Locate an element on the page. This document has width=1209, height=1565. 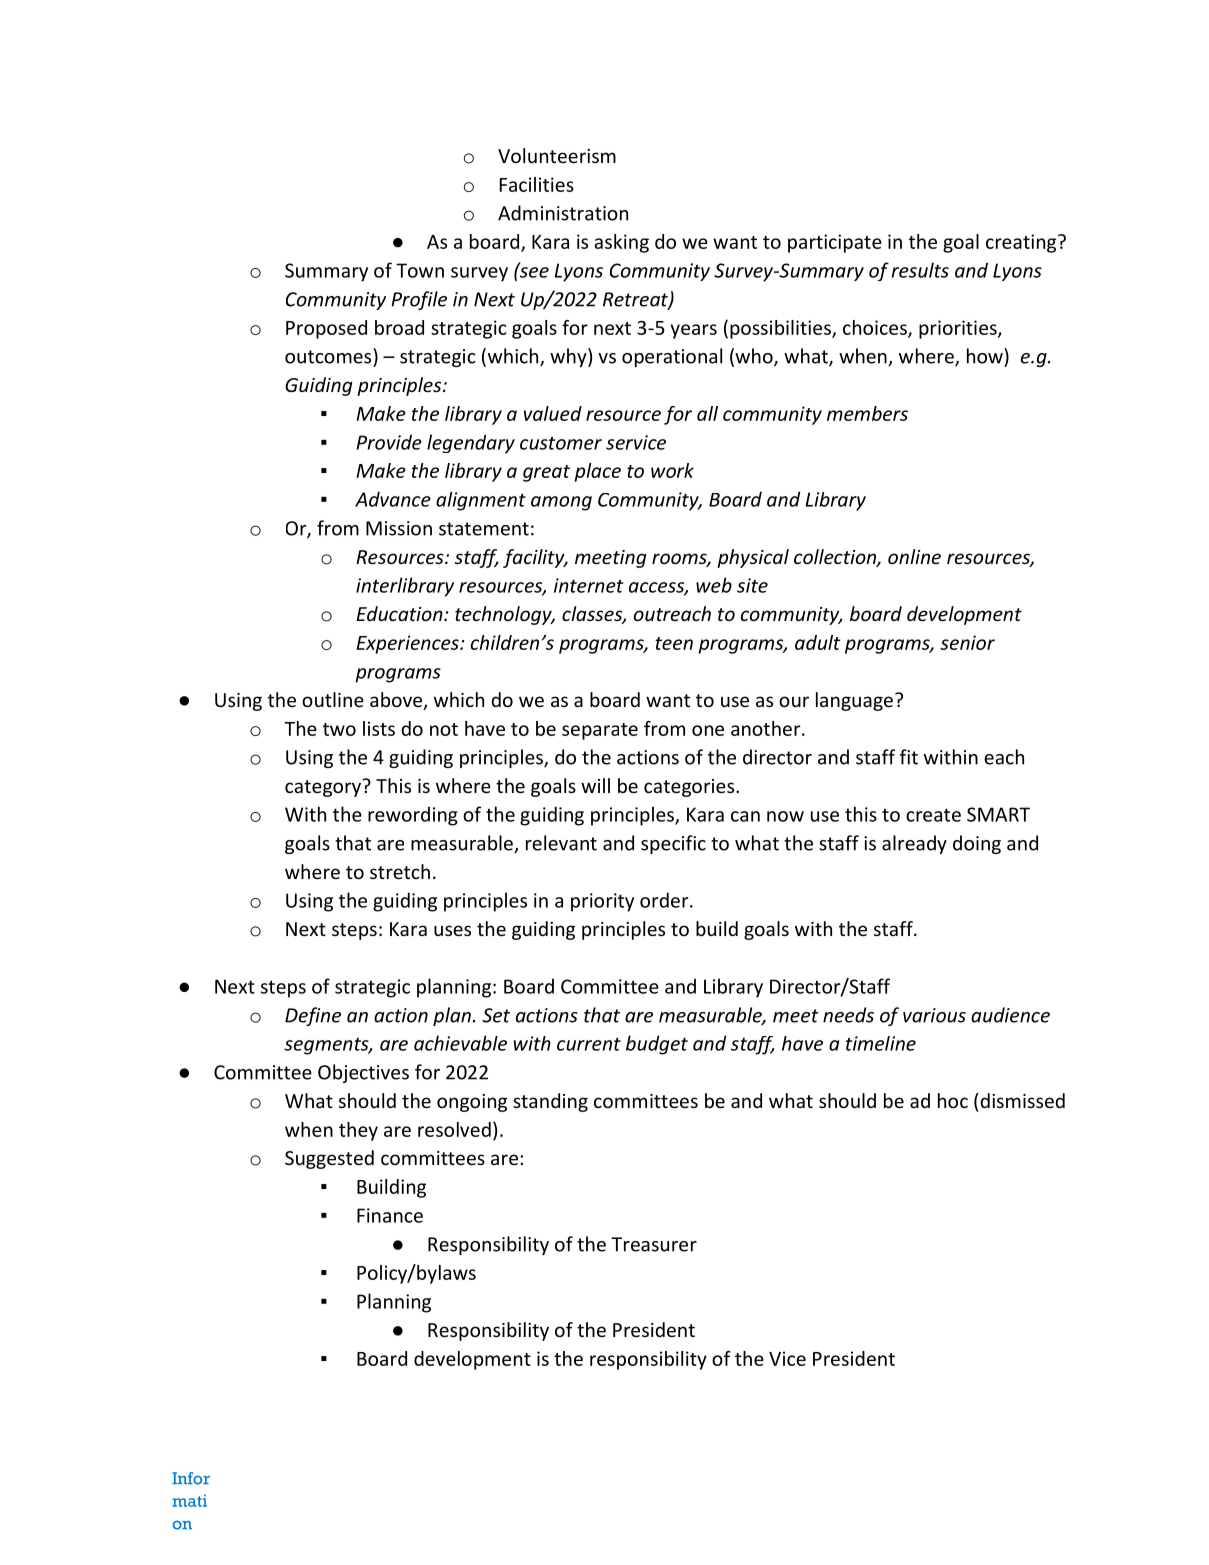
Proposed is located at coordinates (326, 329).
